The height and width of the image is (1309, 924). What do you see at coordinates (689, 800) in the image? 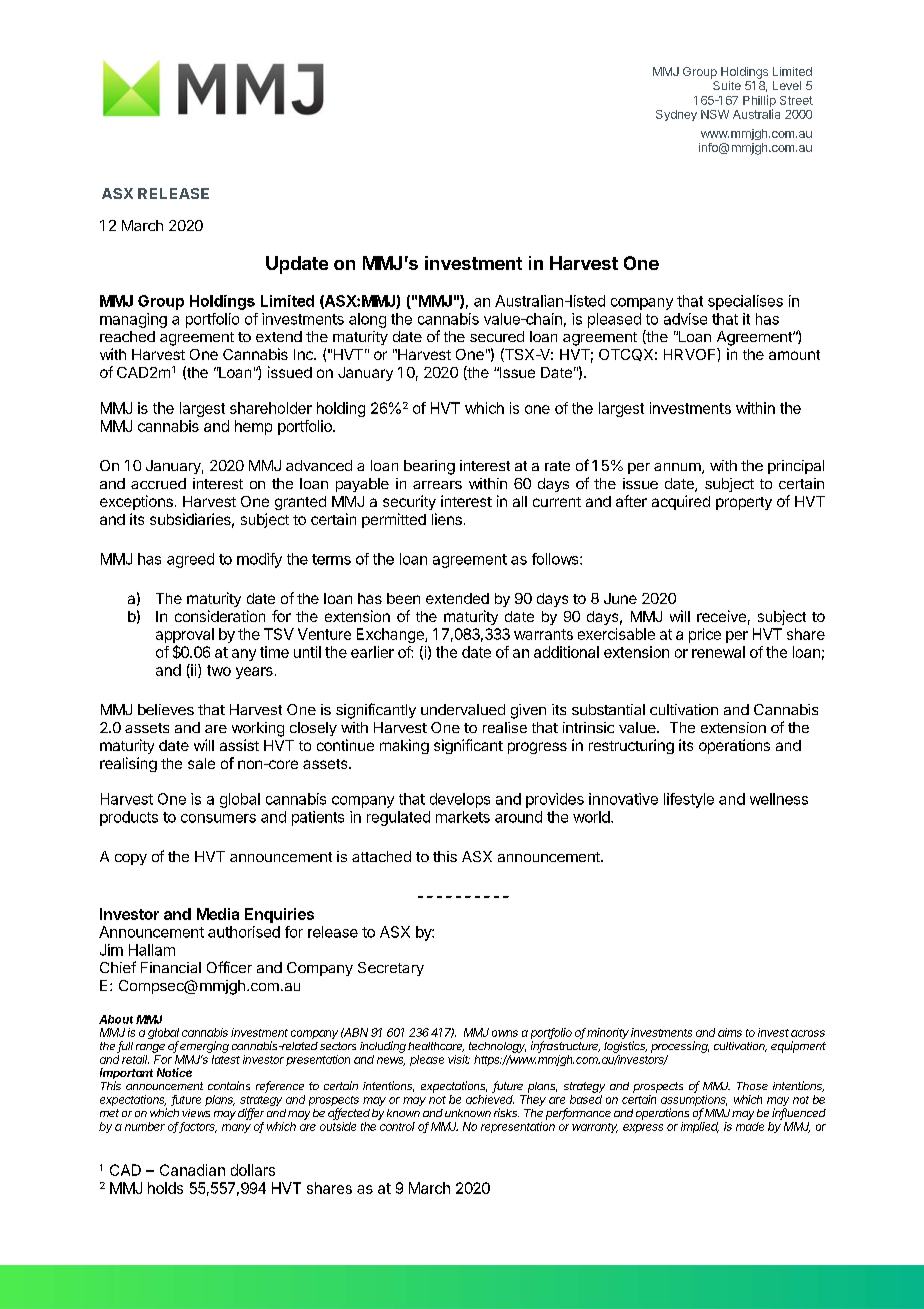
I see `lifestyle` at bounding box center [689, 800].
